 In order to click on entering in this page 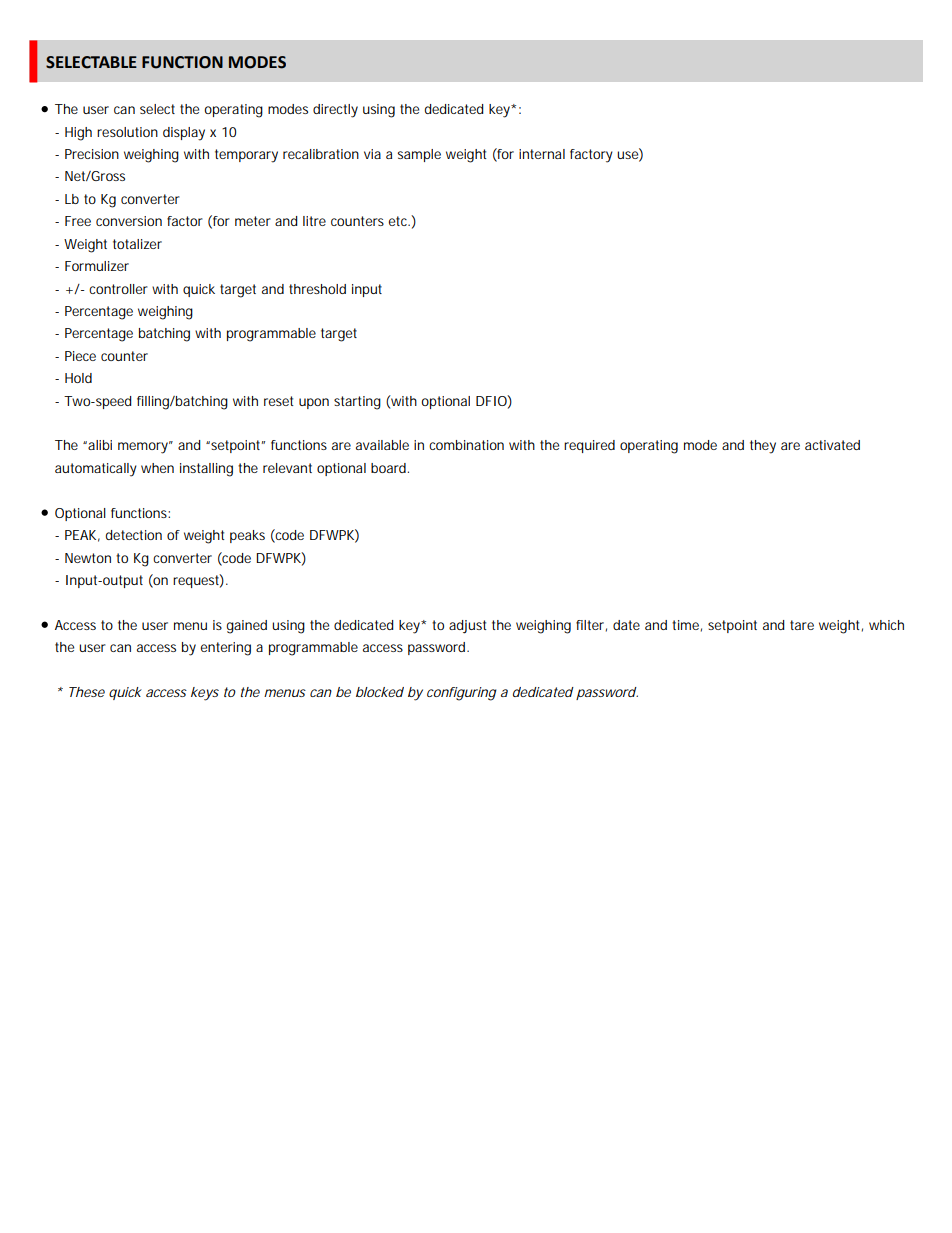, I will do `click(226, 649)`.
